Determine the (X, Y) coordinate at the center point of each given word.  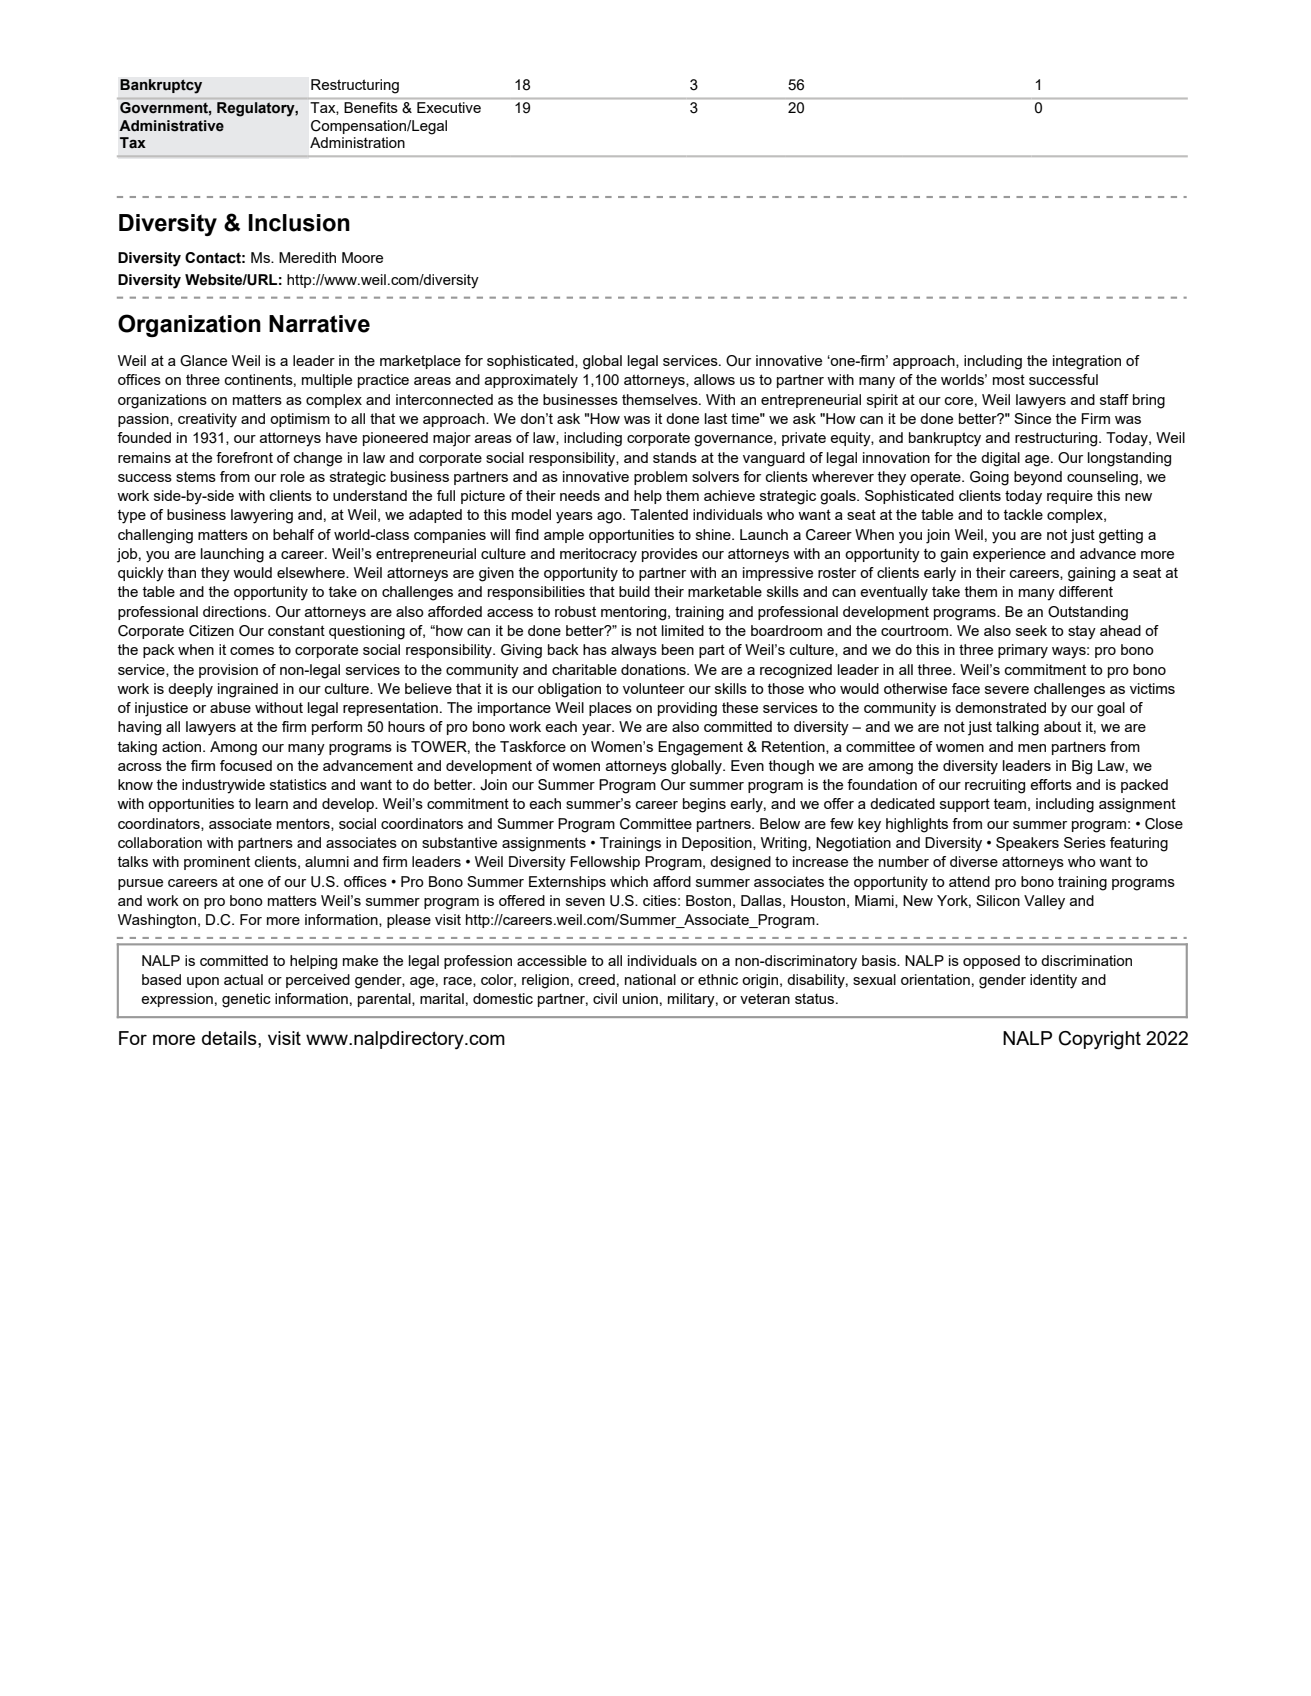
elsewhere (312, 572)
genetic (246, 1000)
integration (1087, 362)
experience (1009, 555)
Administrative (171, 126)
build (634, 591)
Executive (449, 107)
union (640, 998)
